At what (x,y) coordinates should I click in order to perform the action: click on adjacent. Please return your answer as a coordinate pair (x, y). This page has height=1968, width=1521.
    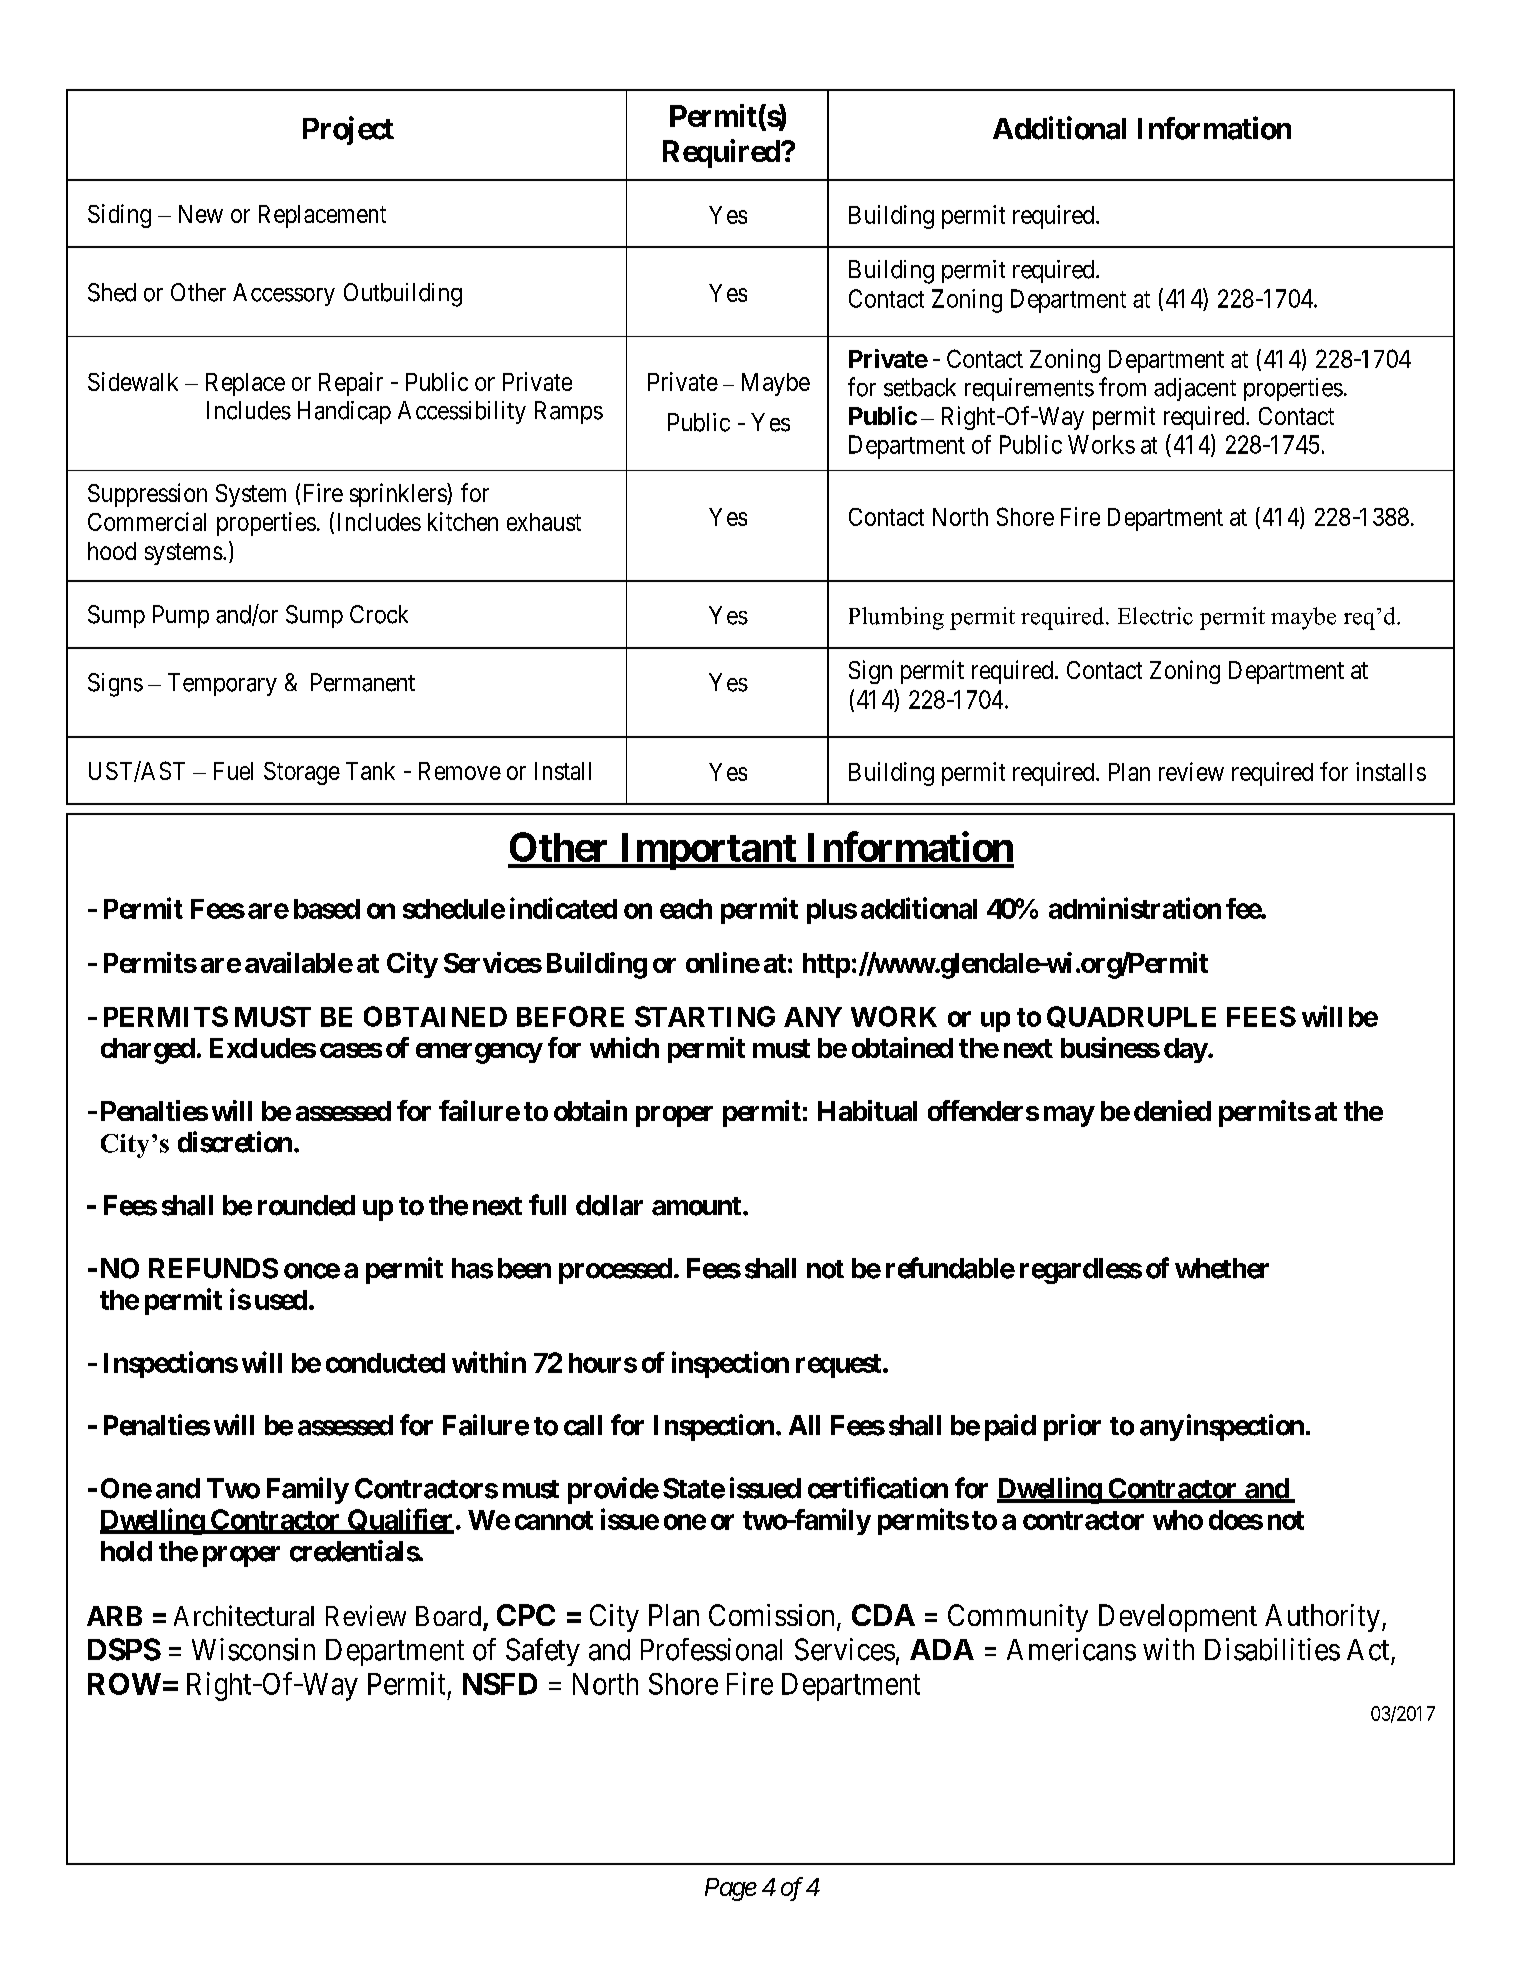
    Looking at the image, I should click on (1195, 389).
